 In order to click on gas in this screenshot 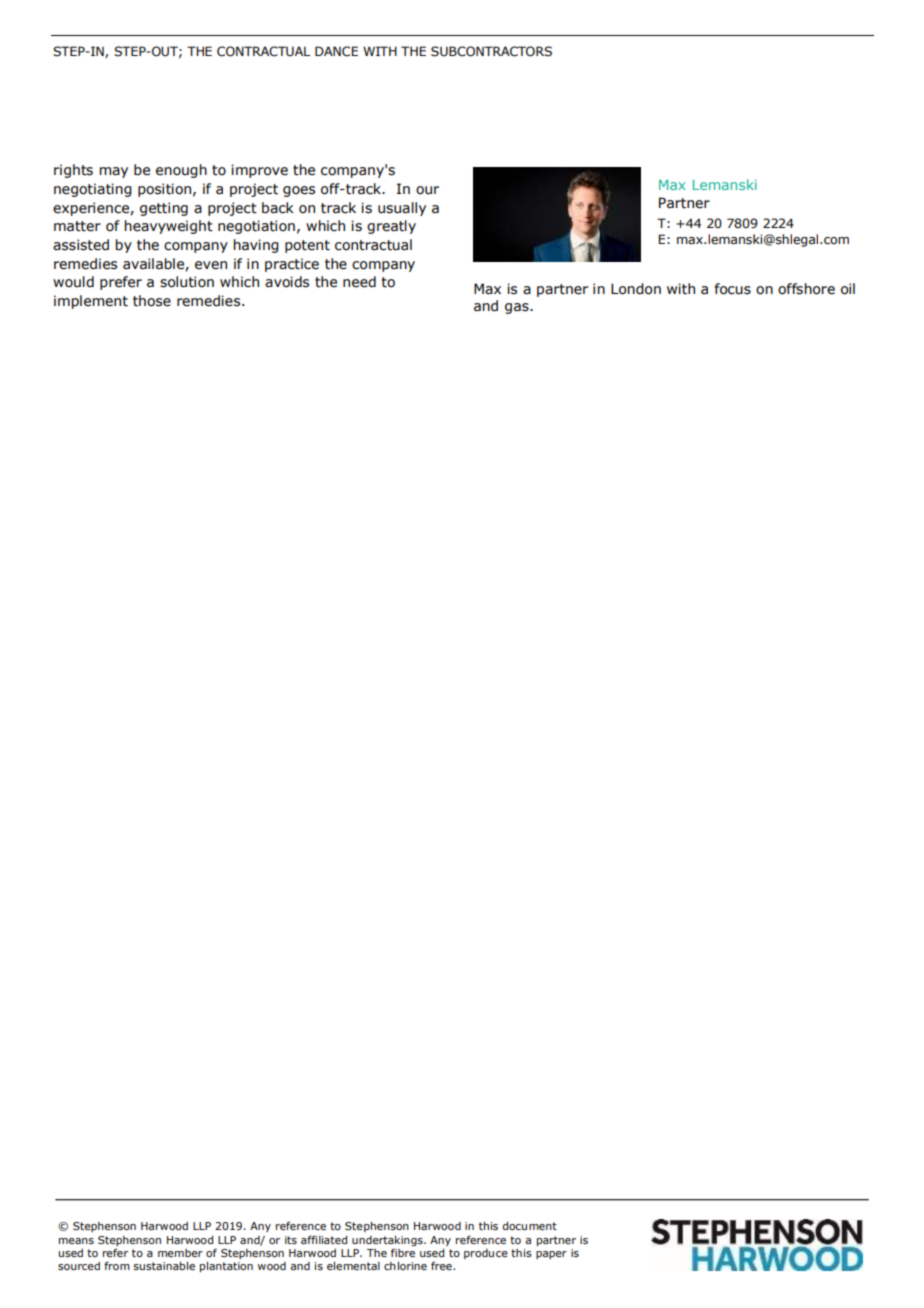, I will do `click(518, 308)`.
